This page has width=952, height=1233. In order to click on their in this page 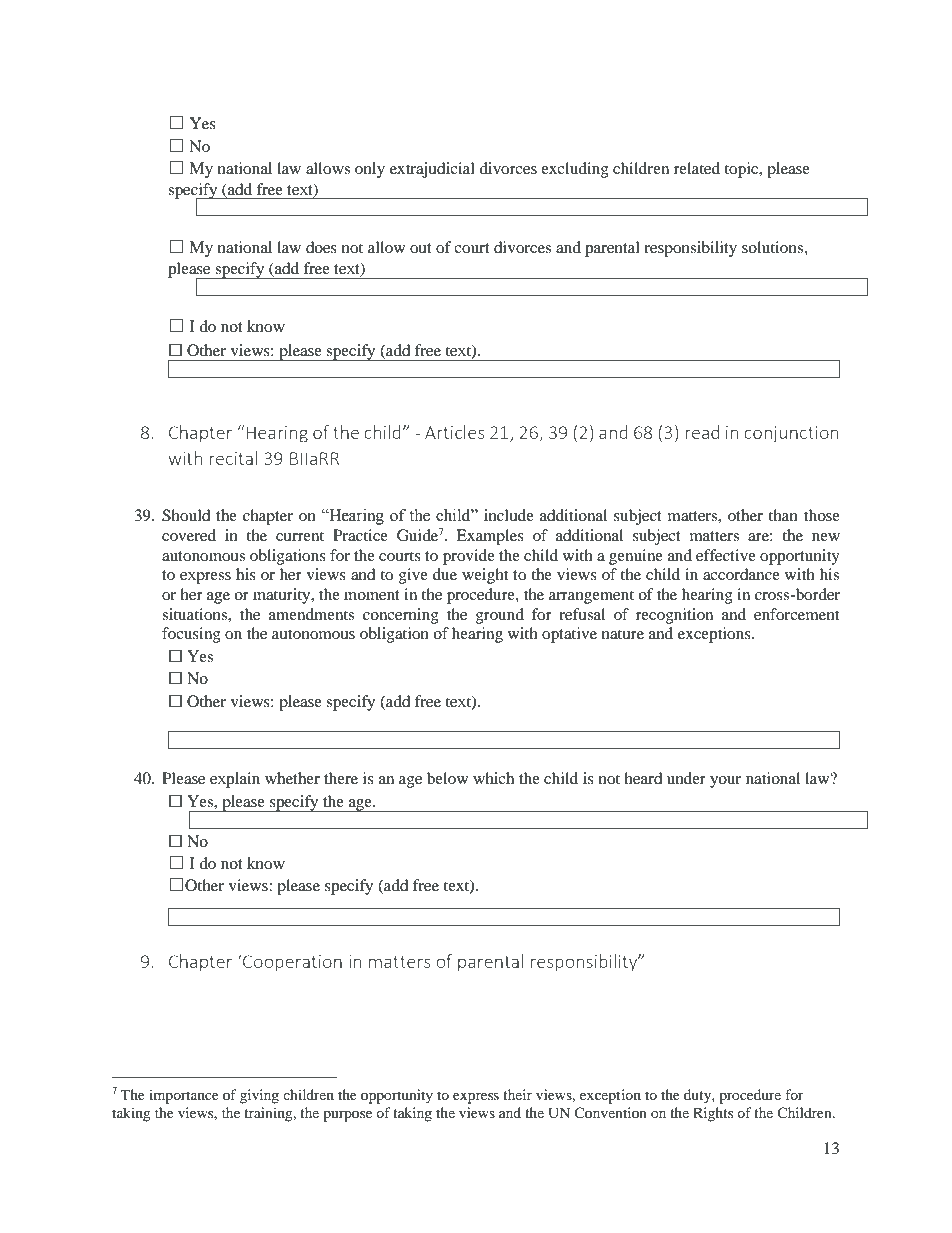, I will do `click(517, 1094)`.
